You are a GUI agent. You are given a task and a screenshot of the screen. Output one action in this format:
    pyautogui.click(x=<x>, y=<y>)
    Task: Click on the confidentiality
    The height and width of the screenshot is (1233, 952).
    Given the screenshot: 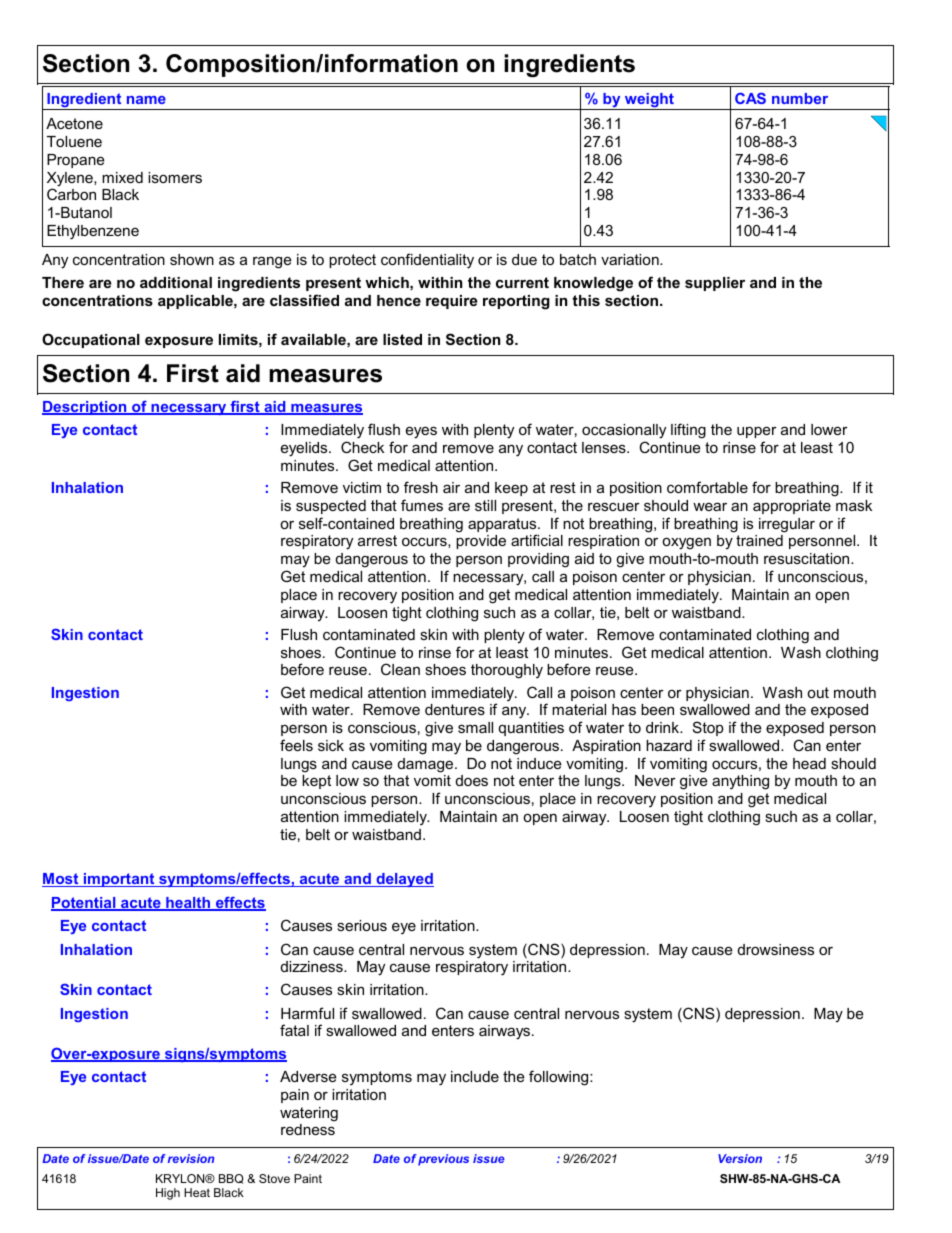 What is the action you would take?
    pyautogui.click(x=427, y=261)
